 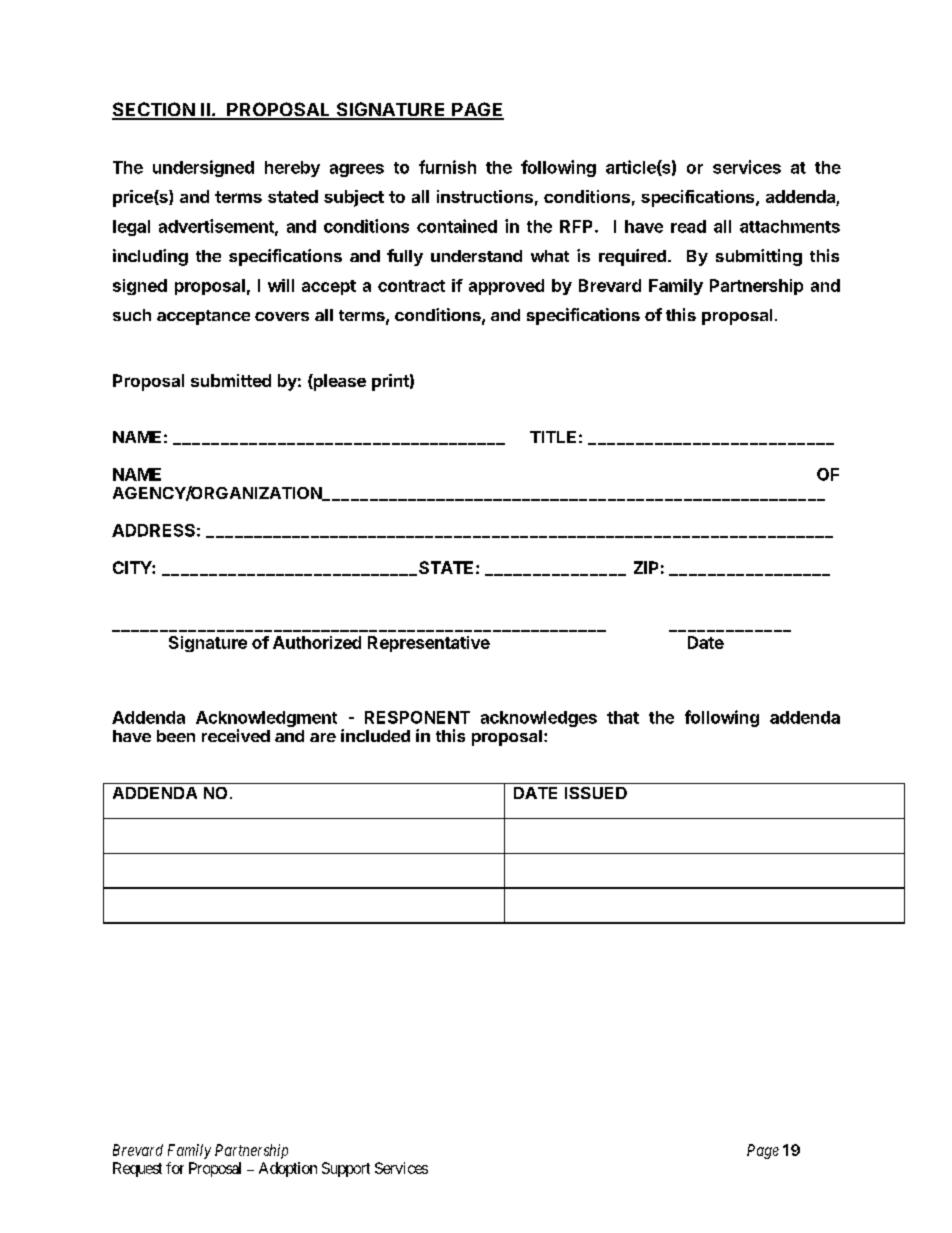 I want to click on submitting, so click(x=759, y=257).
